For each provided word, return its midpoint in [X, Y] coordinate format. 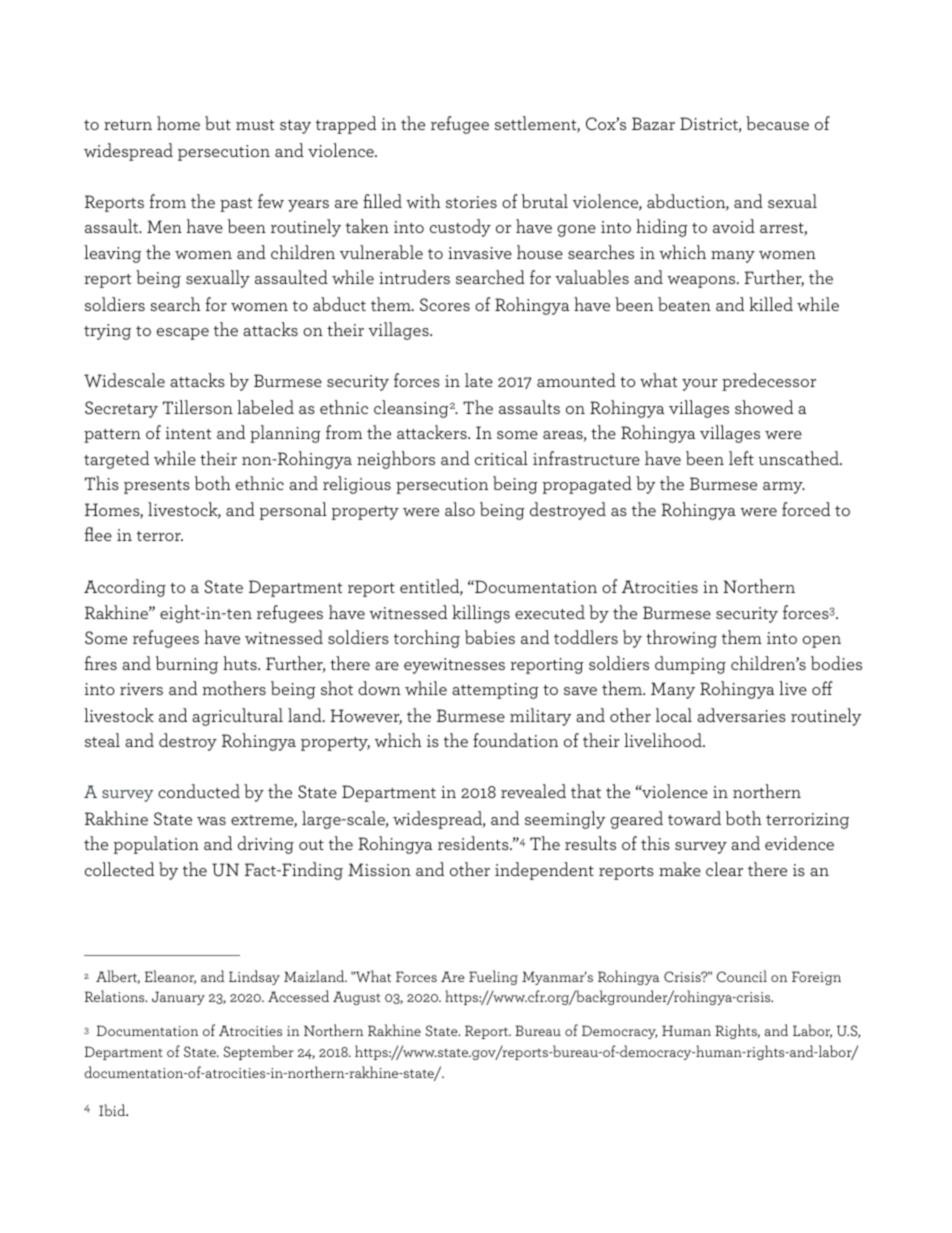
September [258, 1052]
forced [806, 509]
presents [157, 487]
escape [183, 334]
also [460, 509]
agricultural [237, 717]
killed [771, 304]
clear [724, 869]
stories [471, 202]
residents [474, 843]
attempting [495, 691]
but [218, 123]
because [777, 123]
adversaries [741, 715]
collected [119, 869]
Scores [445, 304]
